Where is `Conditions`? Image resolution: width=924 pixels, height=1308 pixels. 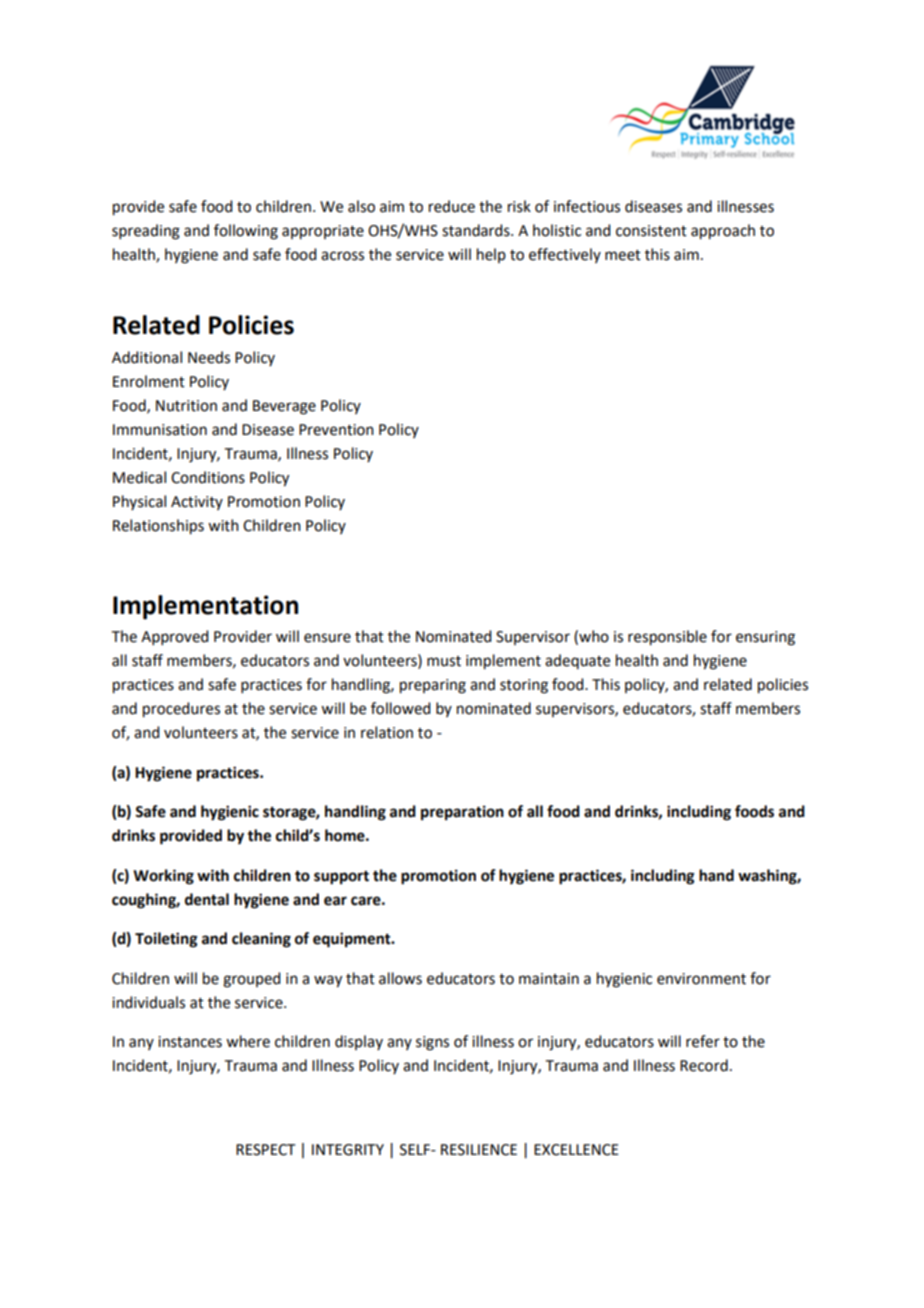 Conditions is located at coordinates (208, 477).
